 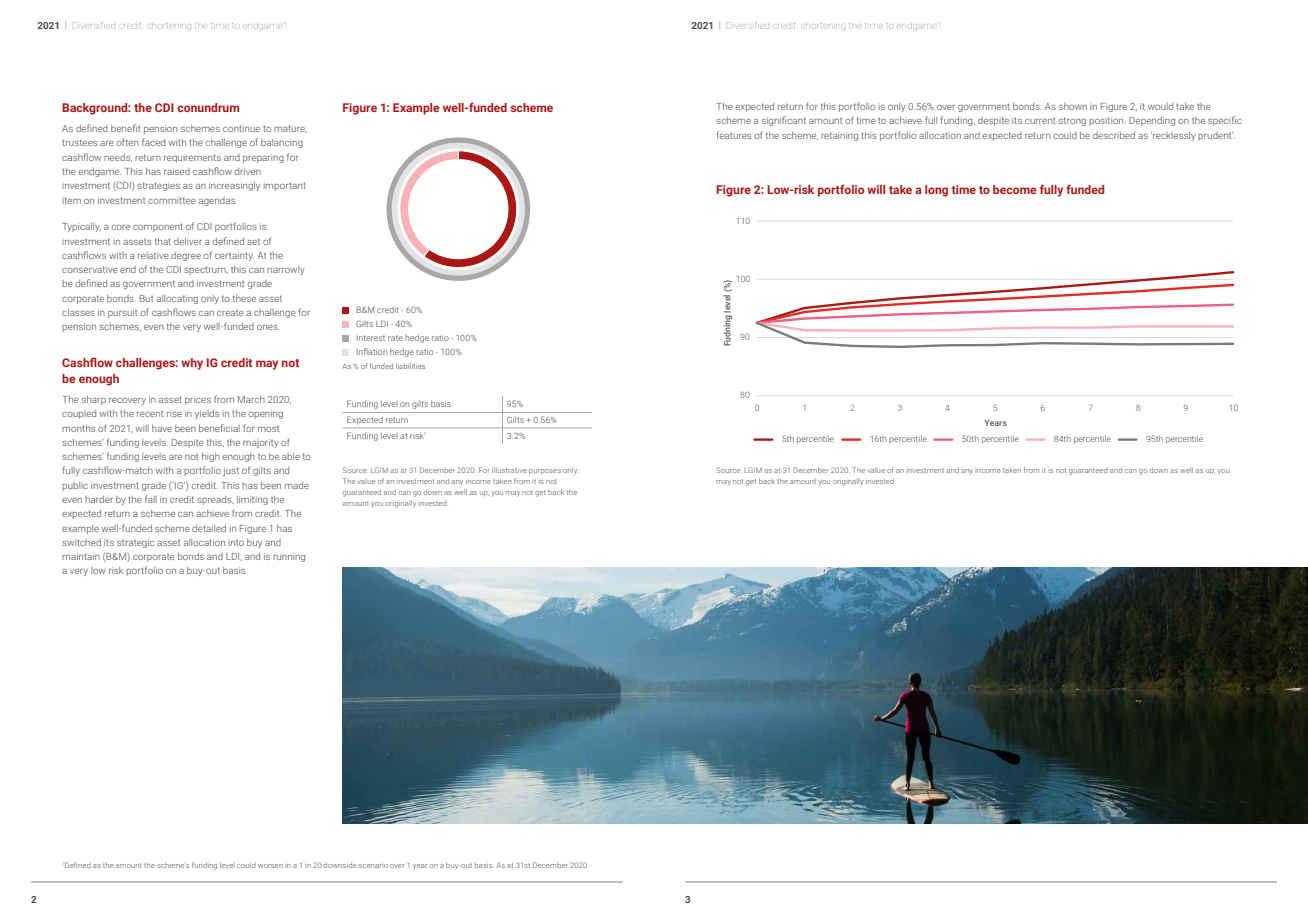 What do you see at coordinates (1072, 121) in the screenshot?
I see `strong` at bounding box center [1072, 121].
